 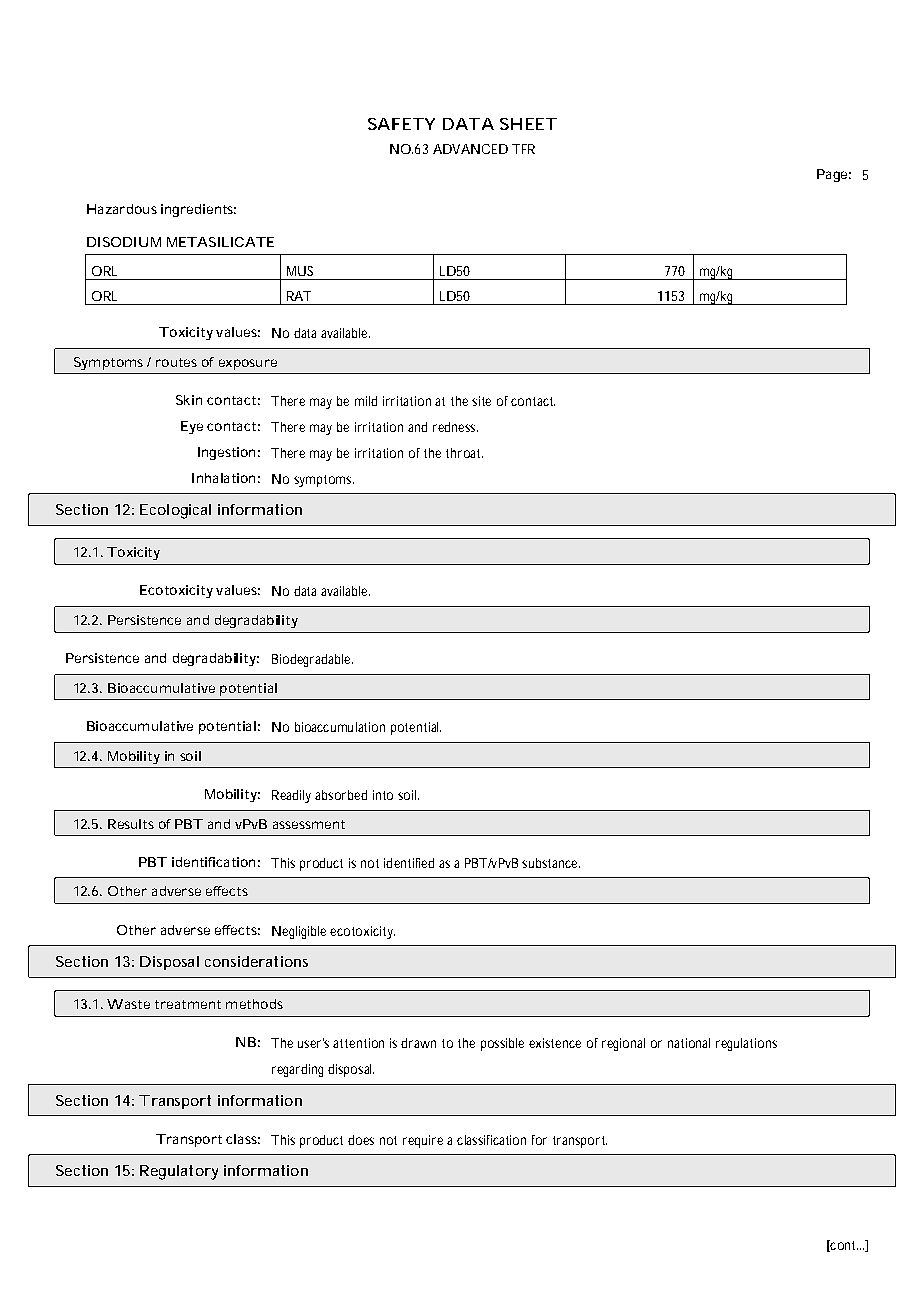 What do you see at coordinates (179, 1172) in the page?
I see `Regulatory` at bounding box center [179, 1172].
